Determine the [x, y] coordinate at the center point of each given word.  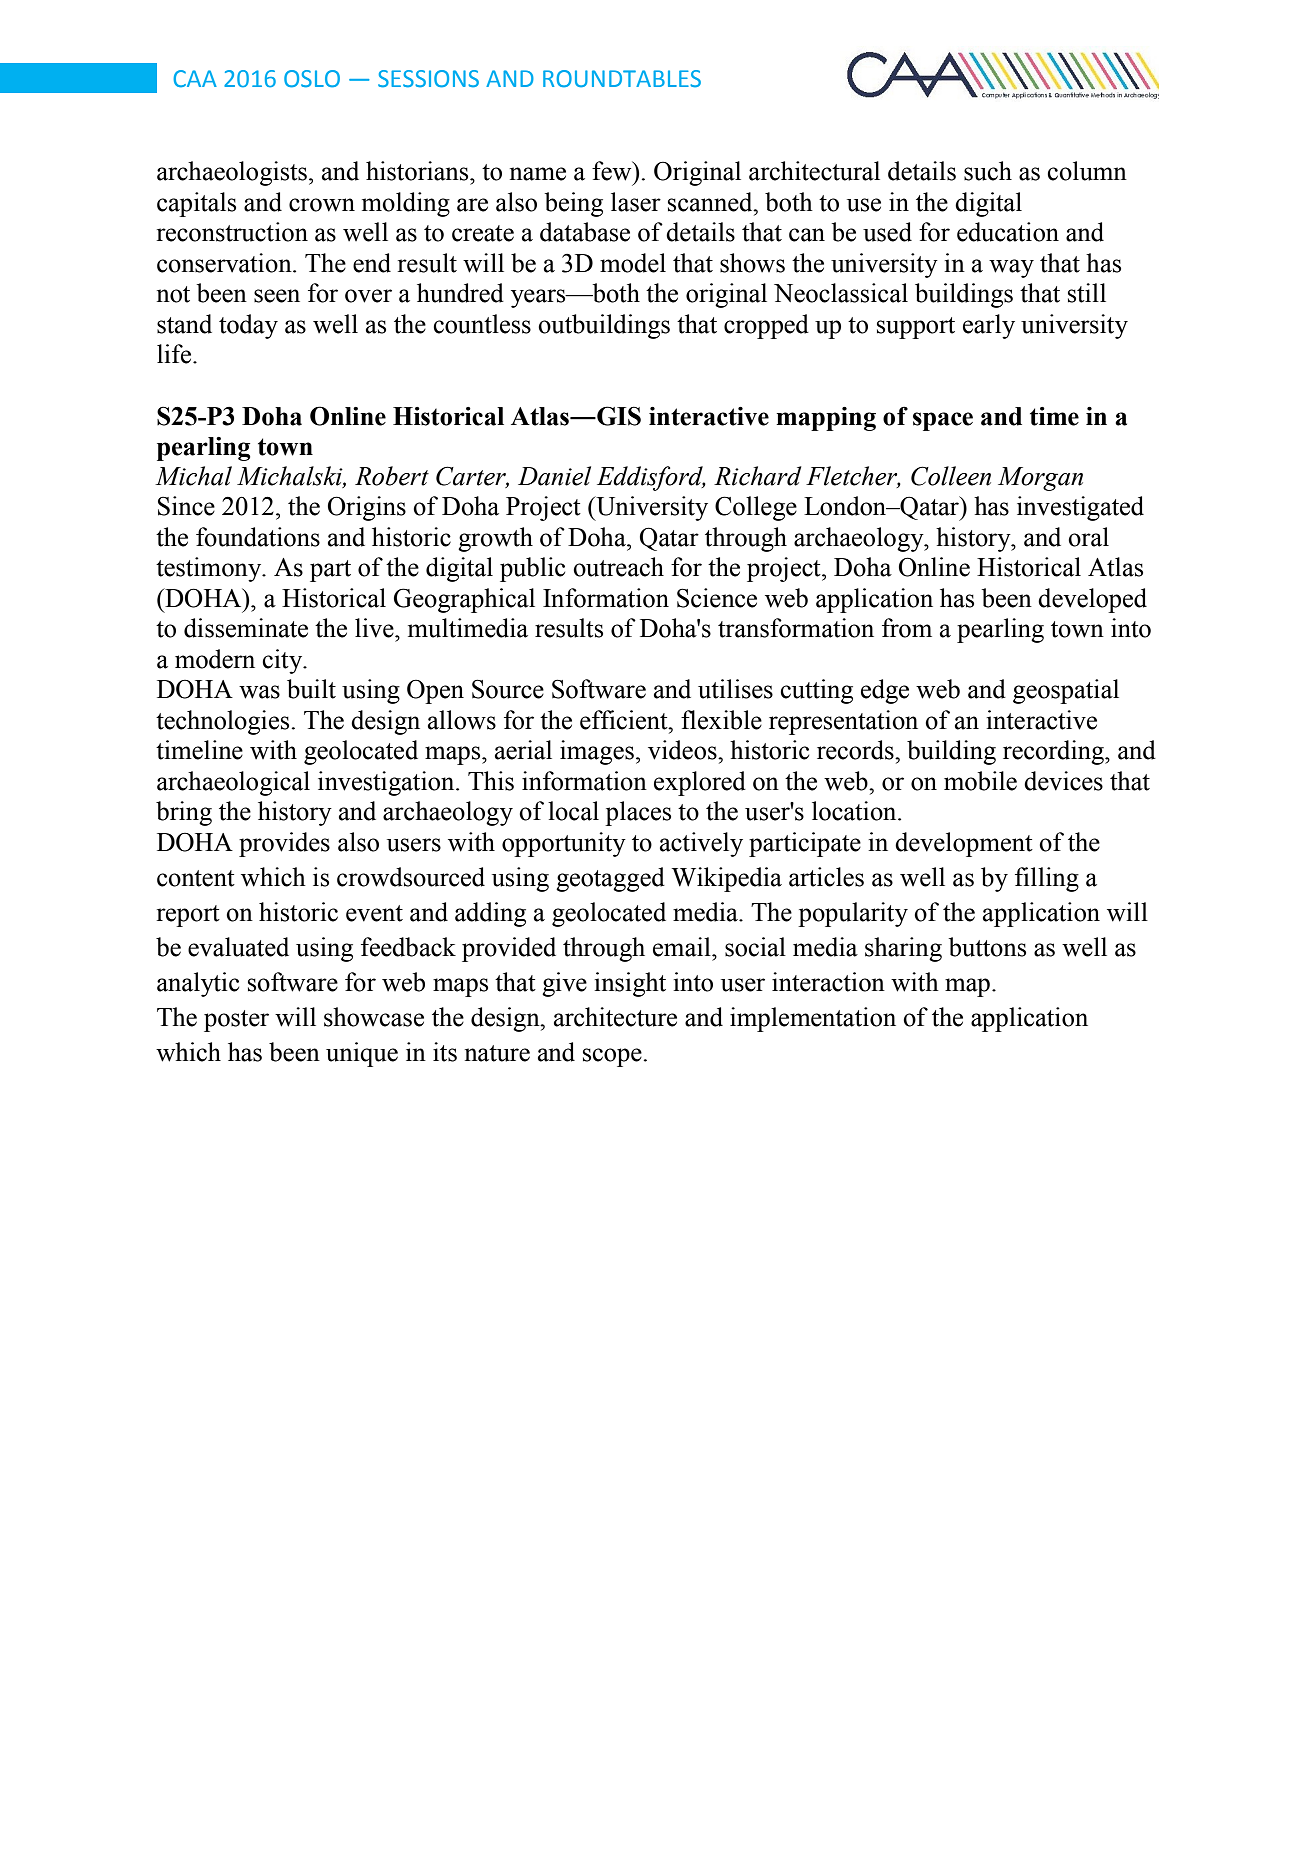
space [943, 421]
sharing [903, 949]
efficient [625, 720]
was [259, 692]
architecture [615, 1017]
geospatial [1066, 691]
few [613, 171]
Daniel [554, 476]
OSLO [312, 79]
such [988, 171]
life [175, 354]
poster [236, 1021]
